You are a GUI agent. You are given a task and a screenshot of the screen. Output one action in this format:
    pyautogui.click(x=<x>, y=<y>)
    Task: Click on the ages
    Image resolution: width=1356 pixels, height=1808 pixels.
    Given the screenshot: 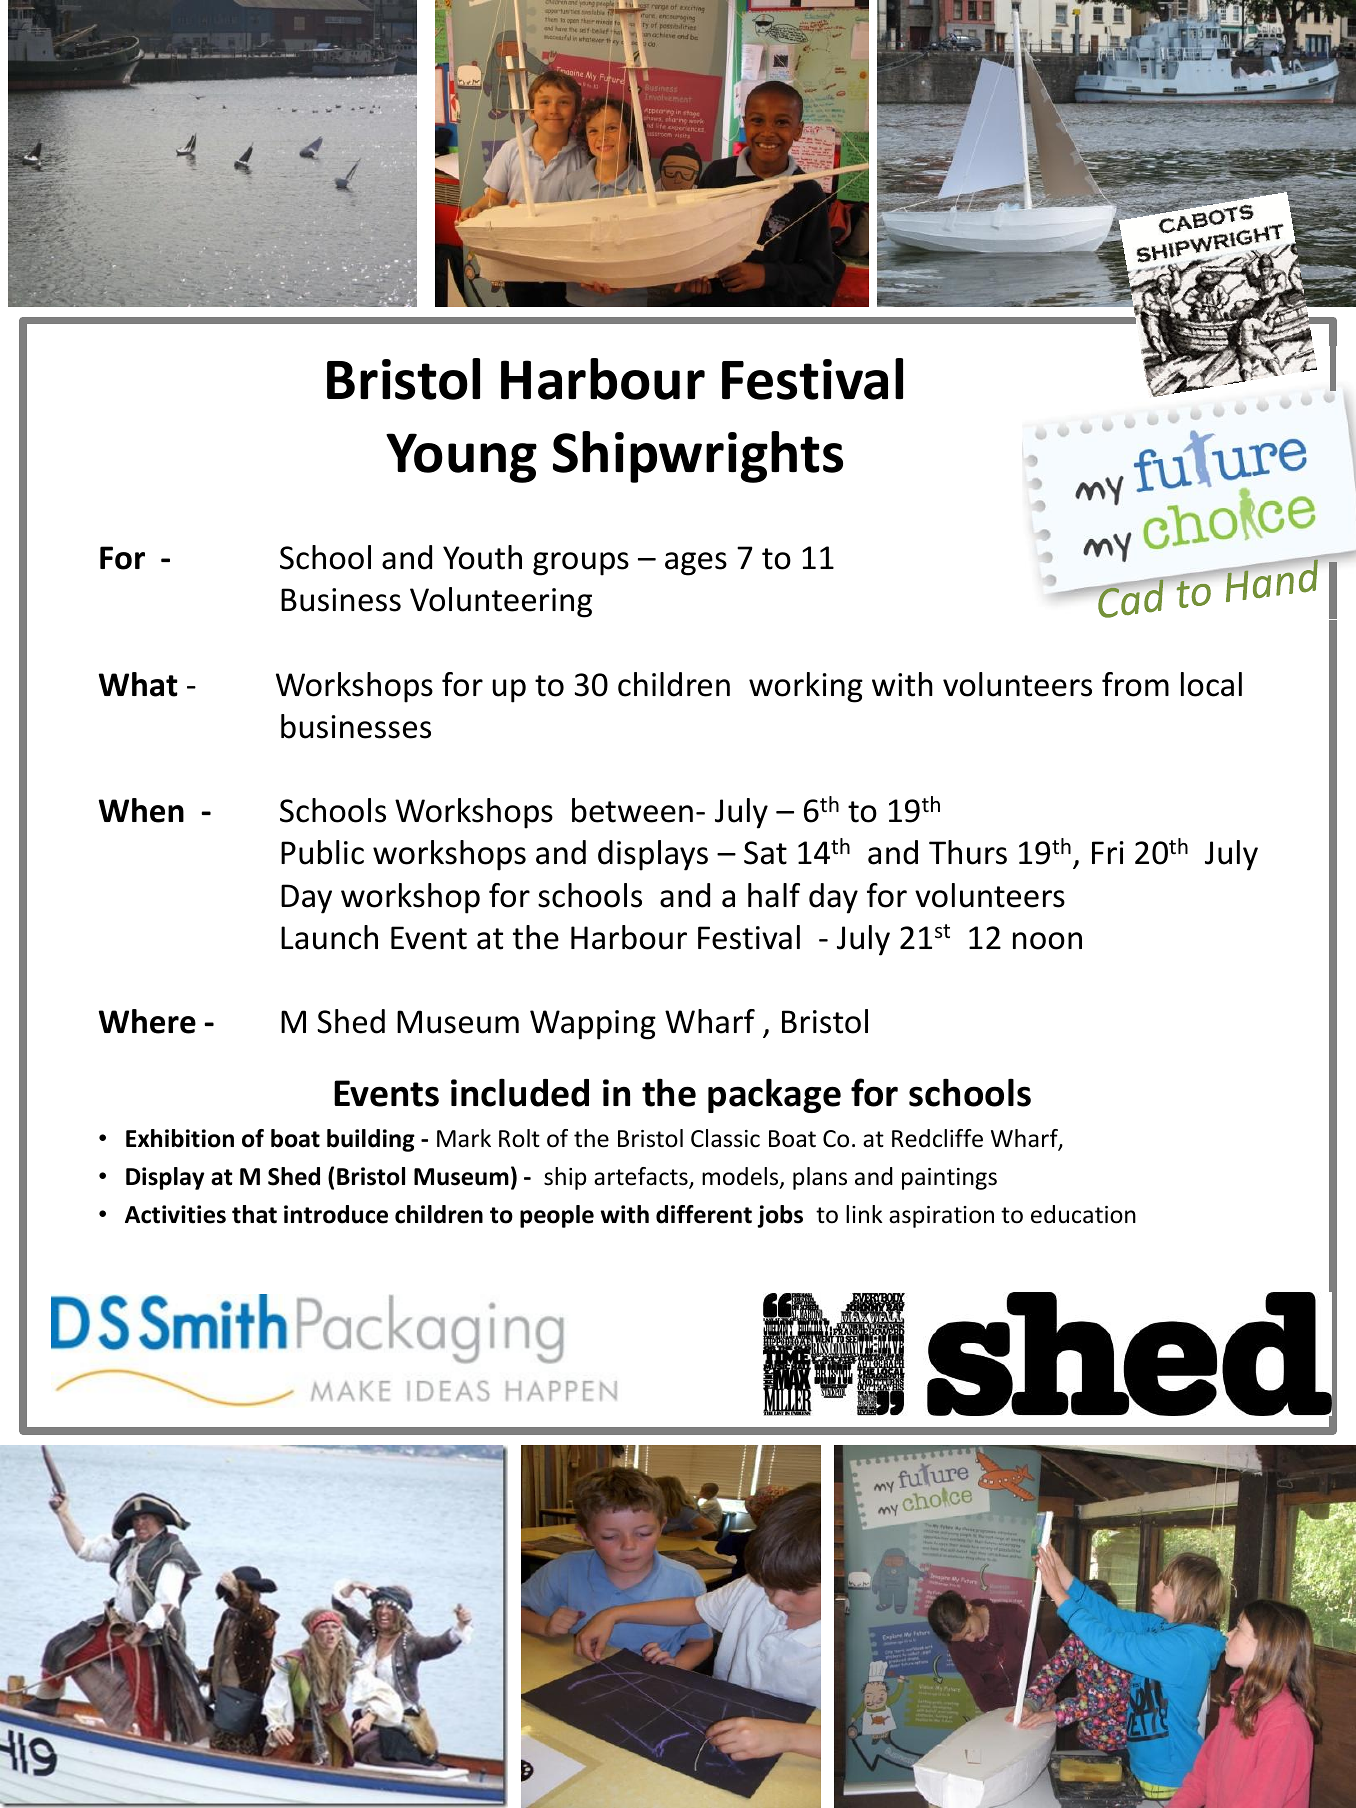 What is the action you would take?
    pyautogui.click(x=696, y=564)
